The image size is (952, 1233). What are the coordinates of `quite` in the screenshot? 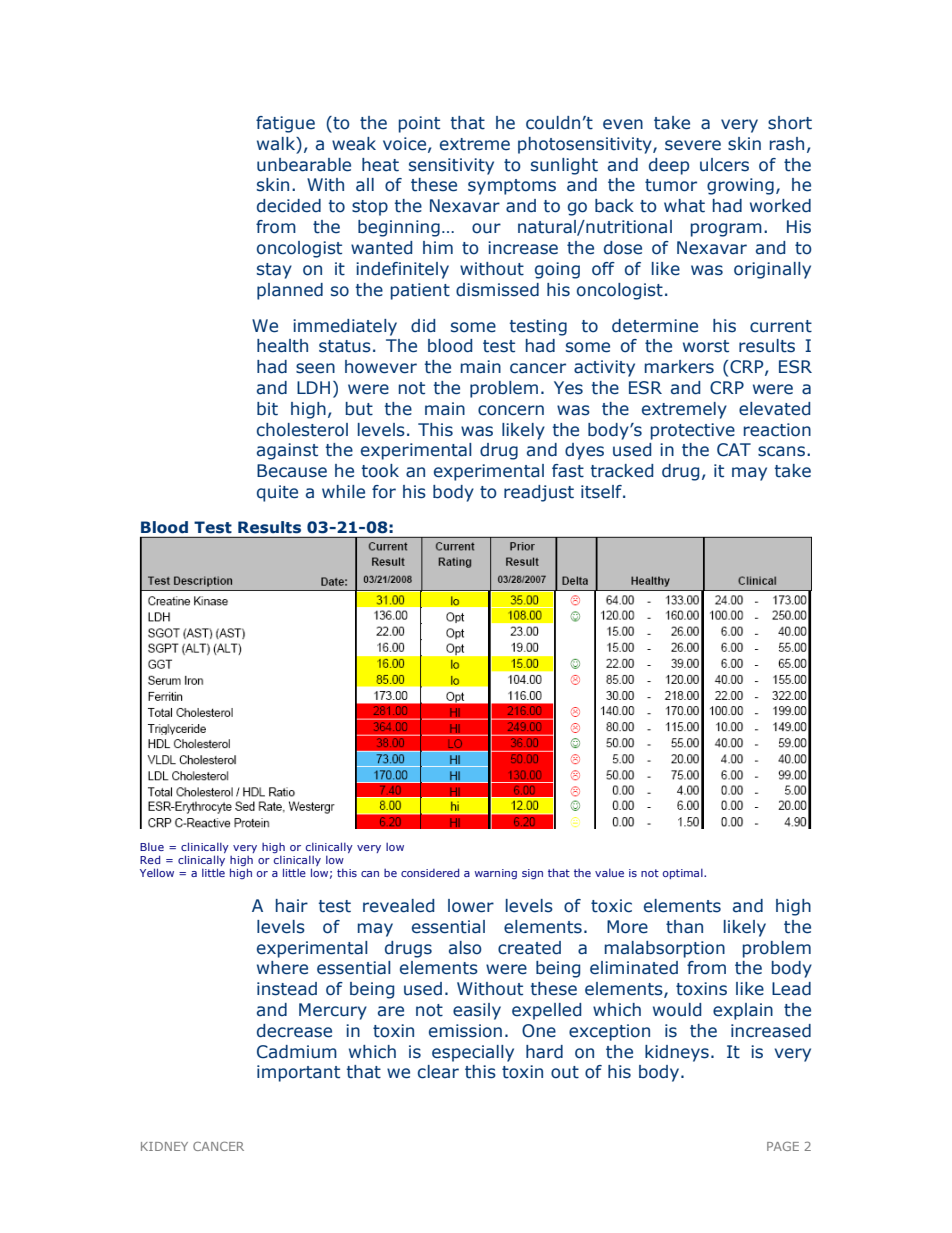 It's located at (277, 493).
